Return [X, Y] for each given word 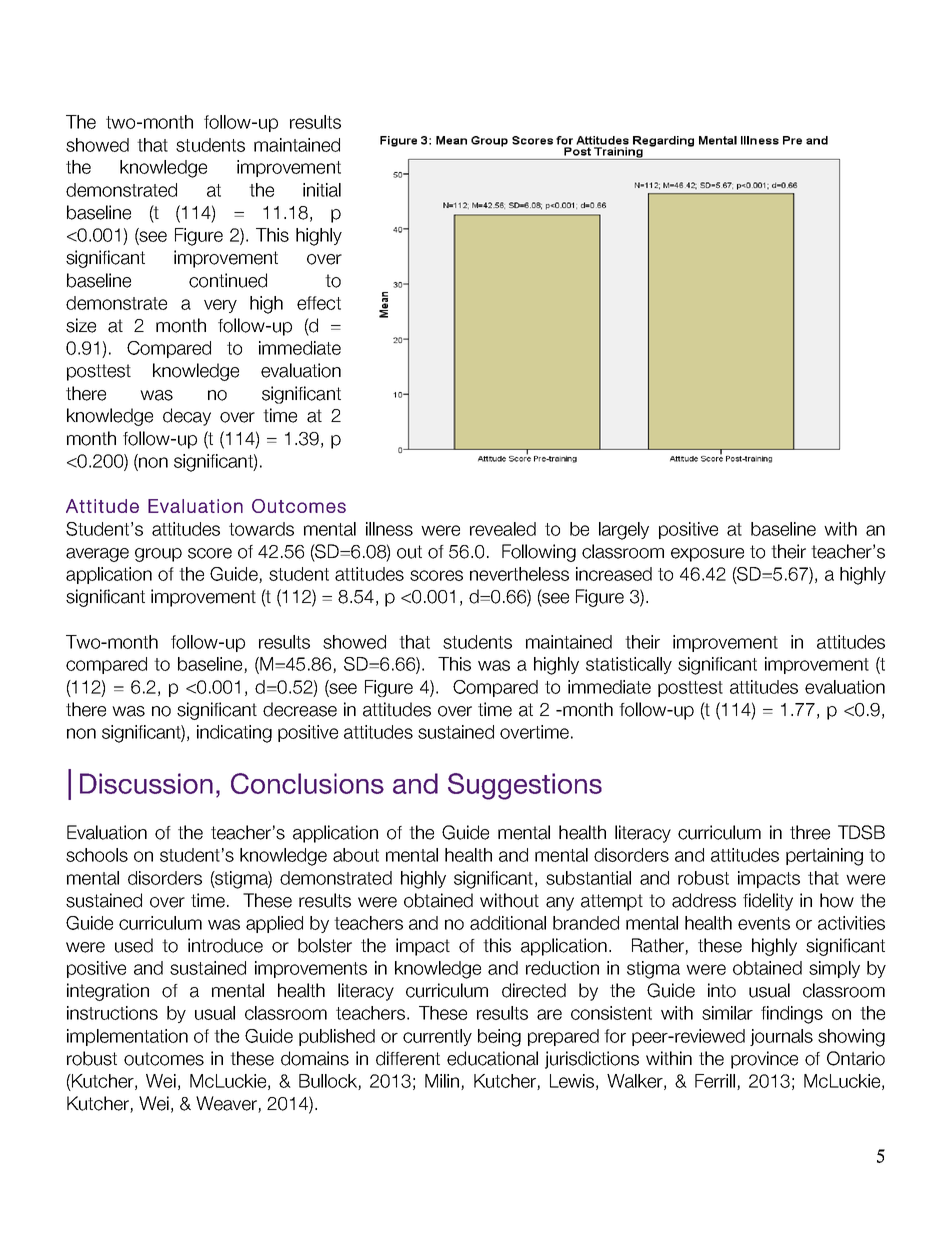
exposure [707, 555]
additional [508, 923]
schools [97, 855]
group [158, 555]
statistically [629, 665]
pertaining [824, 857]
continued [228, 280]
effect [319, 303]
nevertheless [519, 574]
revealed [503, 529]
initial [322, 190]
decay [187, 417]
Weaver [227, 1104]
